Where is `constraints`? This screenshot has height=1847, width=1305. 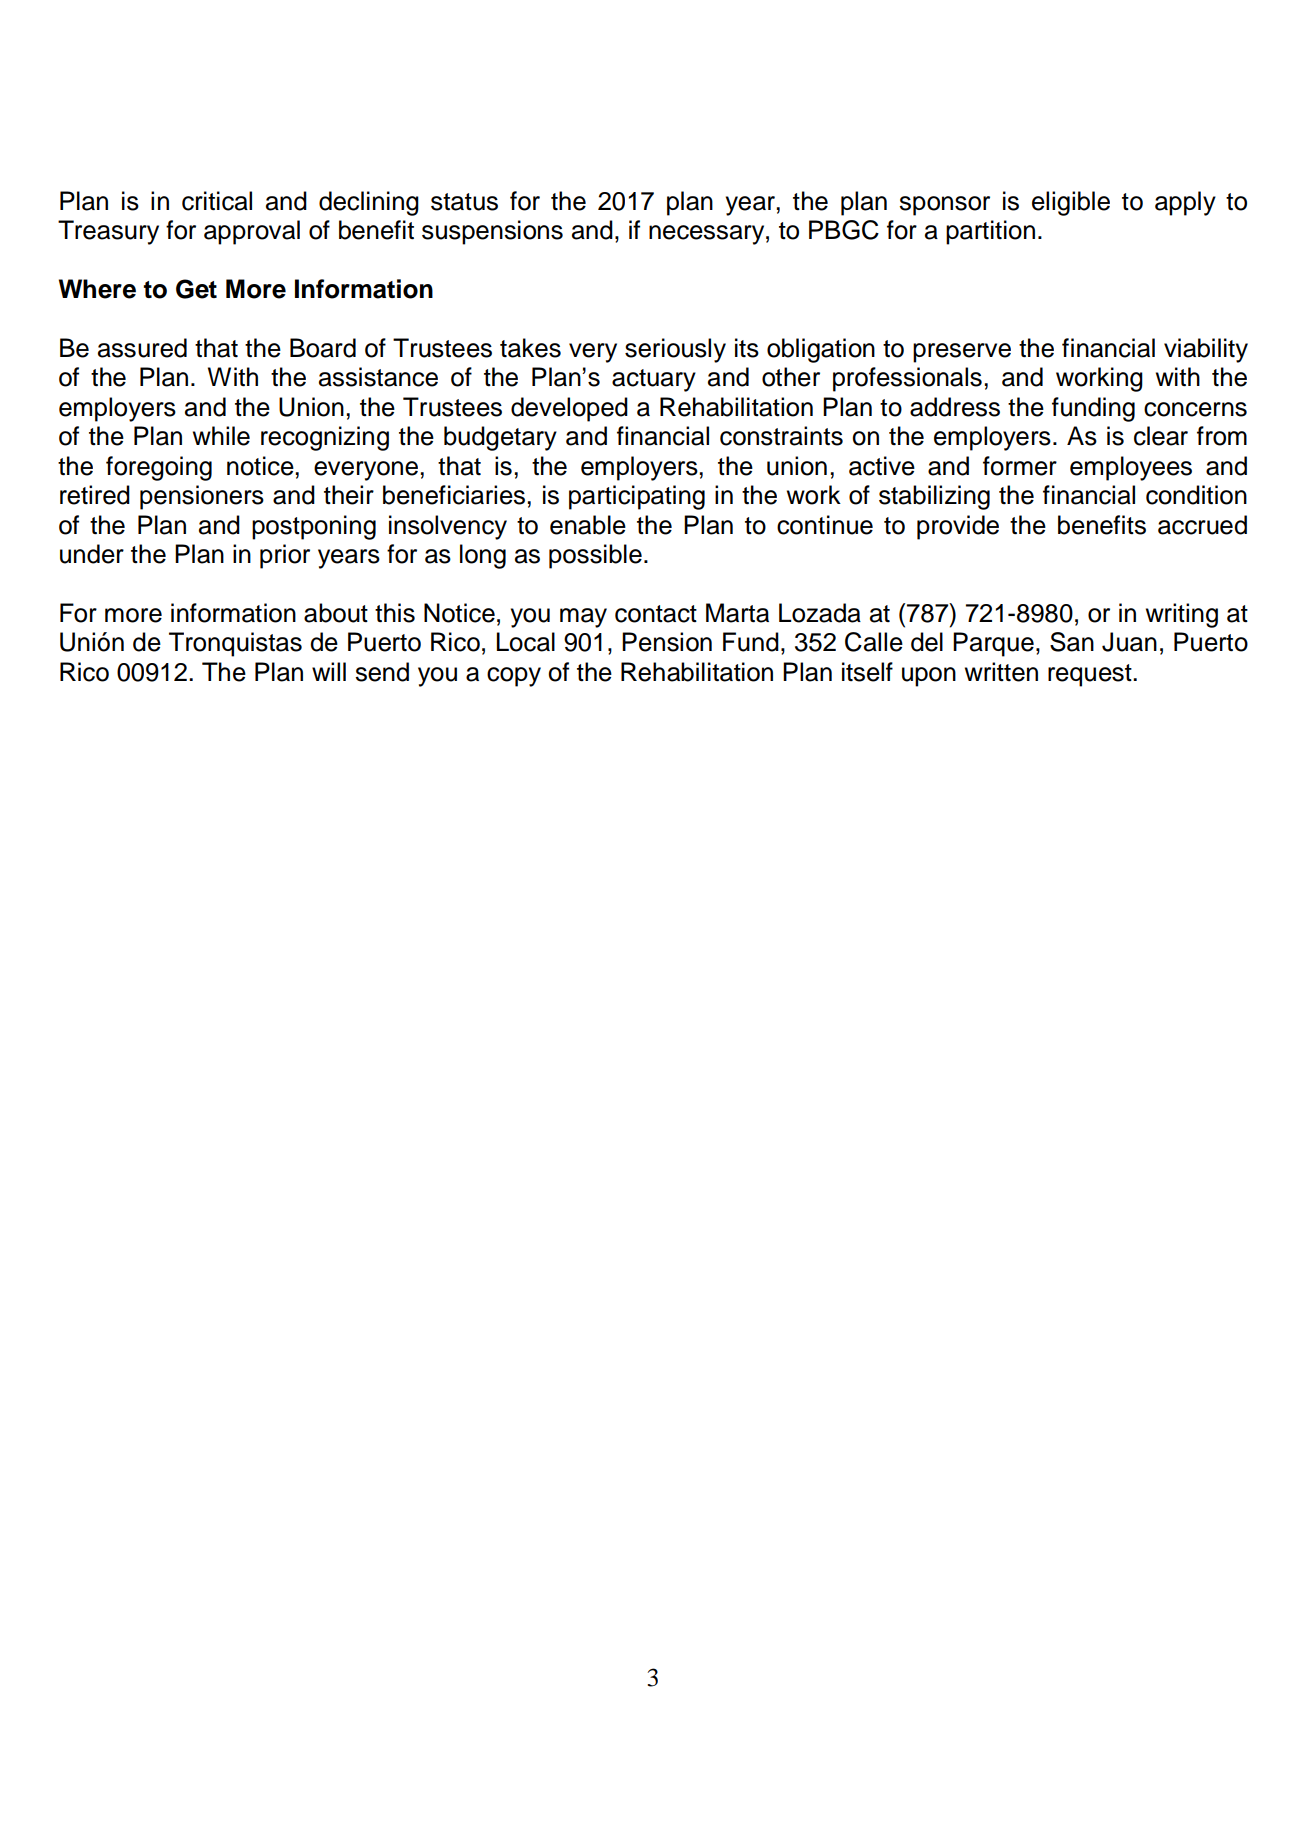 constraints is located at coordinates (781, 436).
